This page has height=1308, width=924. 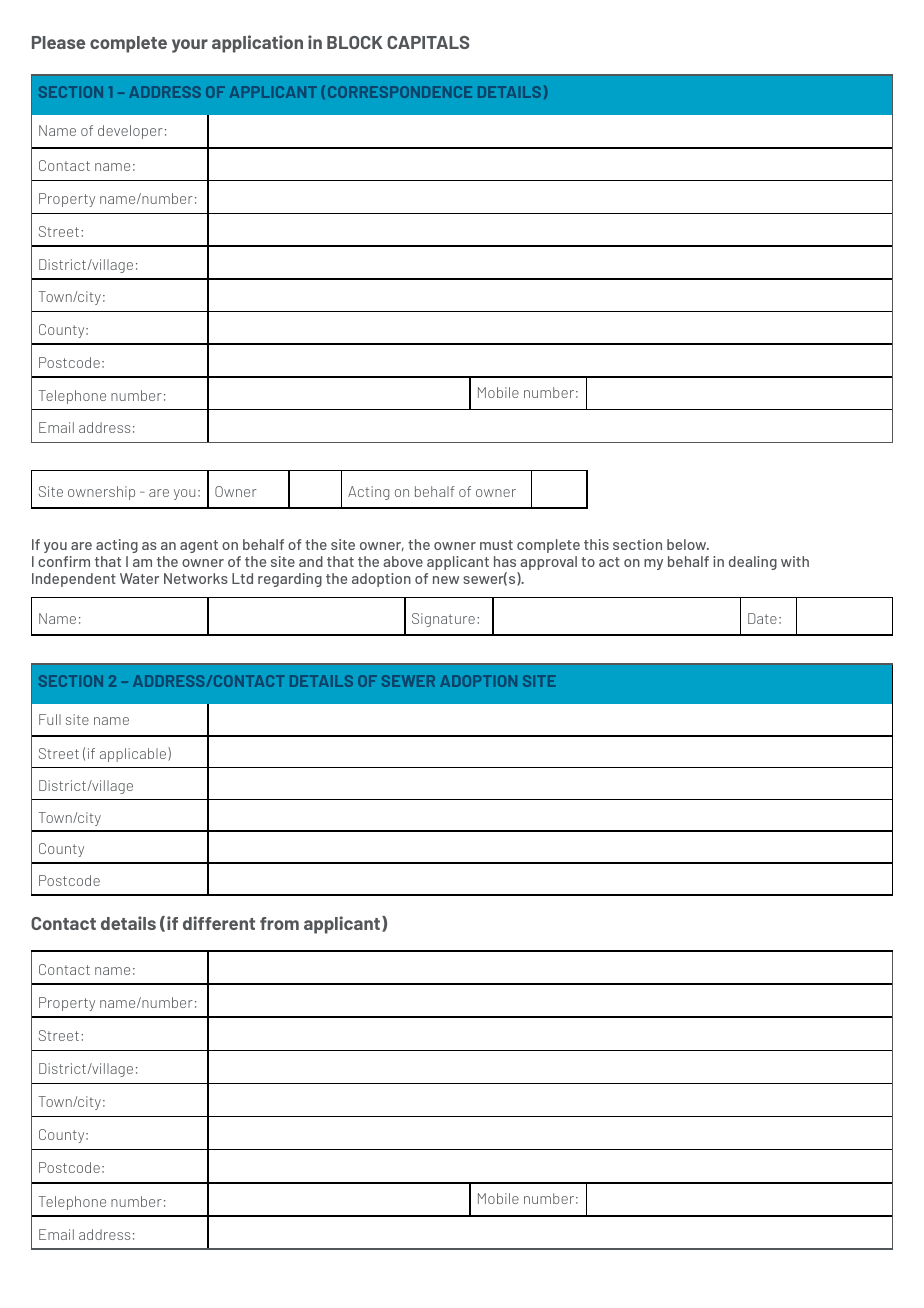 What do you see at coordinates (400, 92) in the page?
I see `CORRESPONDENCE` at bounding box center [400, 92].
